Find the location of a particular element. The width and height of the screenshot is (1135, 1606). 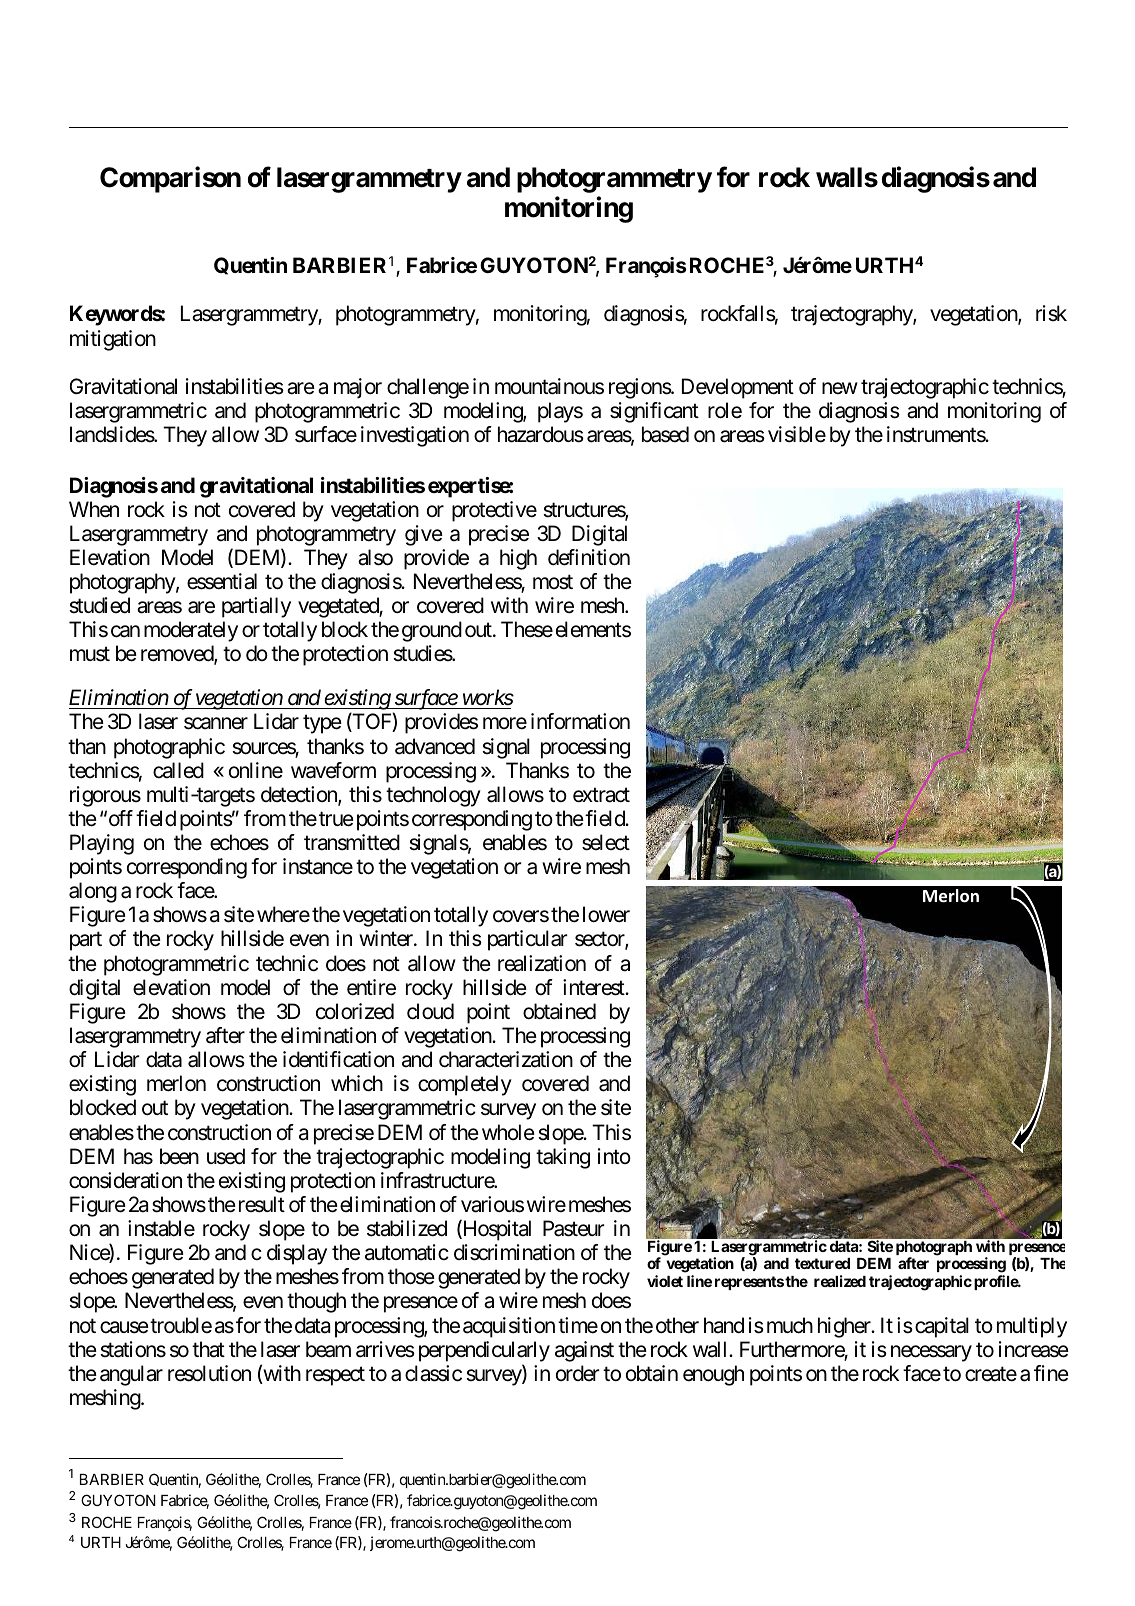

necessary is located at coordinates (931, 1353).
